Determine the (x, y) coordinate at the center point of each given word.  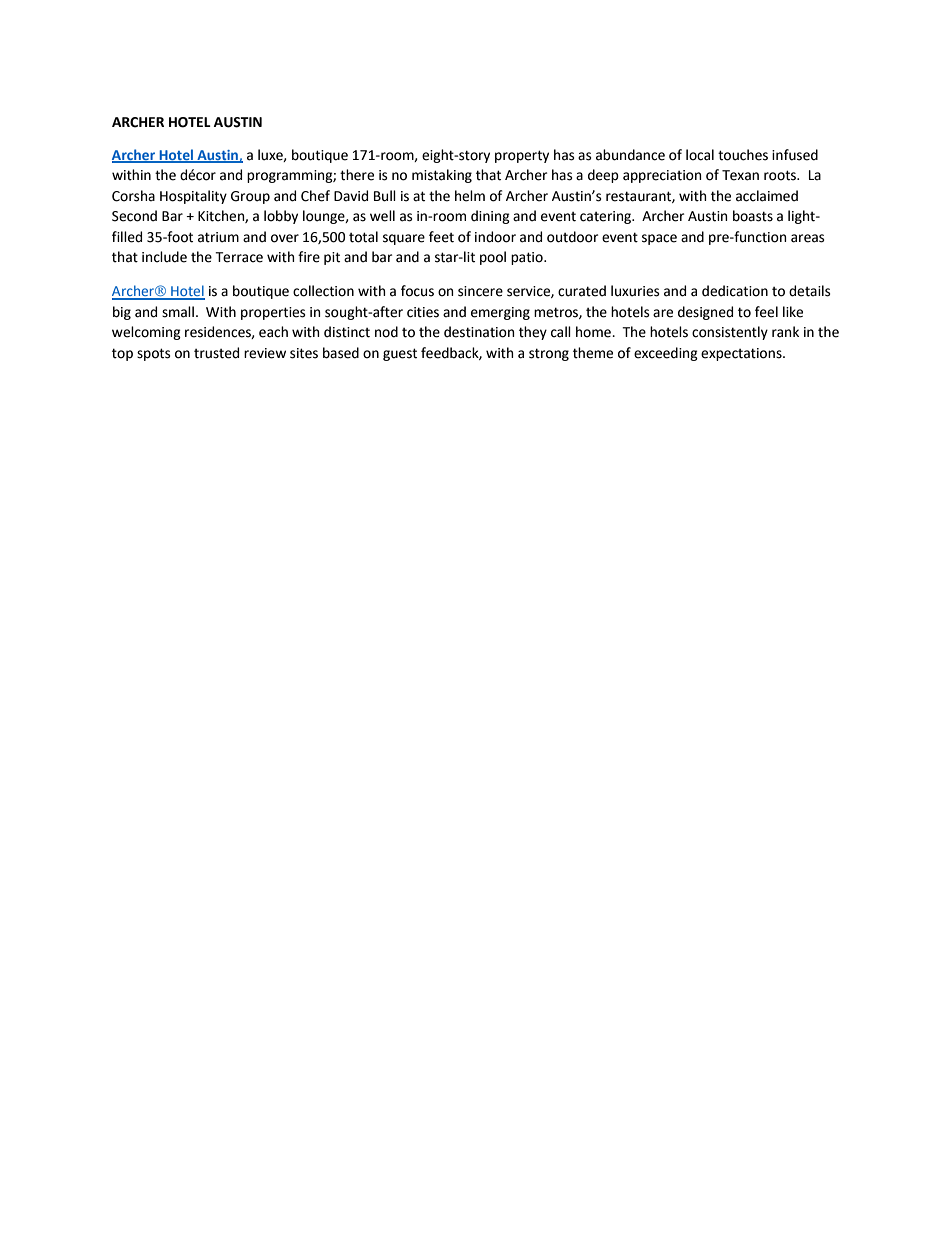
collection (323, 291)
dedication (735, 291)
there (357, 175)
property (522, 156)
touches (743, 155)
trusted (216, 353)
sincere (480, 291)
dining (490, 217)
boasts (753, 216)
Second (134, 216)
